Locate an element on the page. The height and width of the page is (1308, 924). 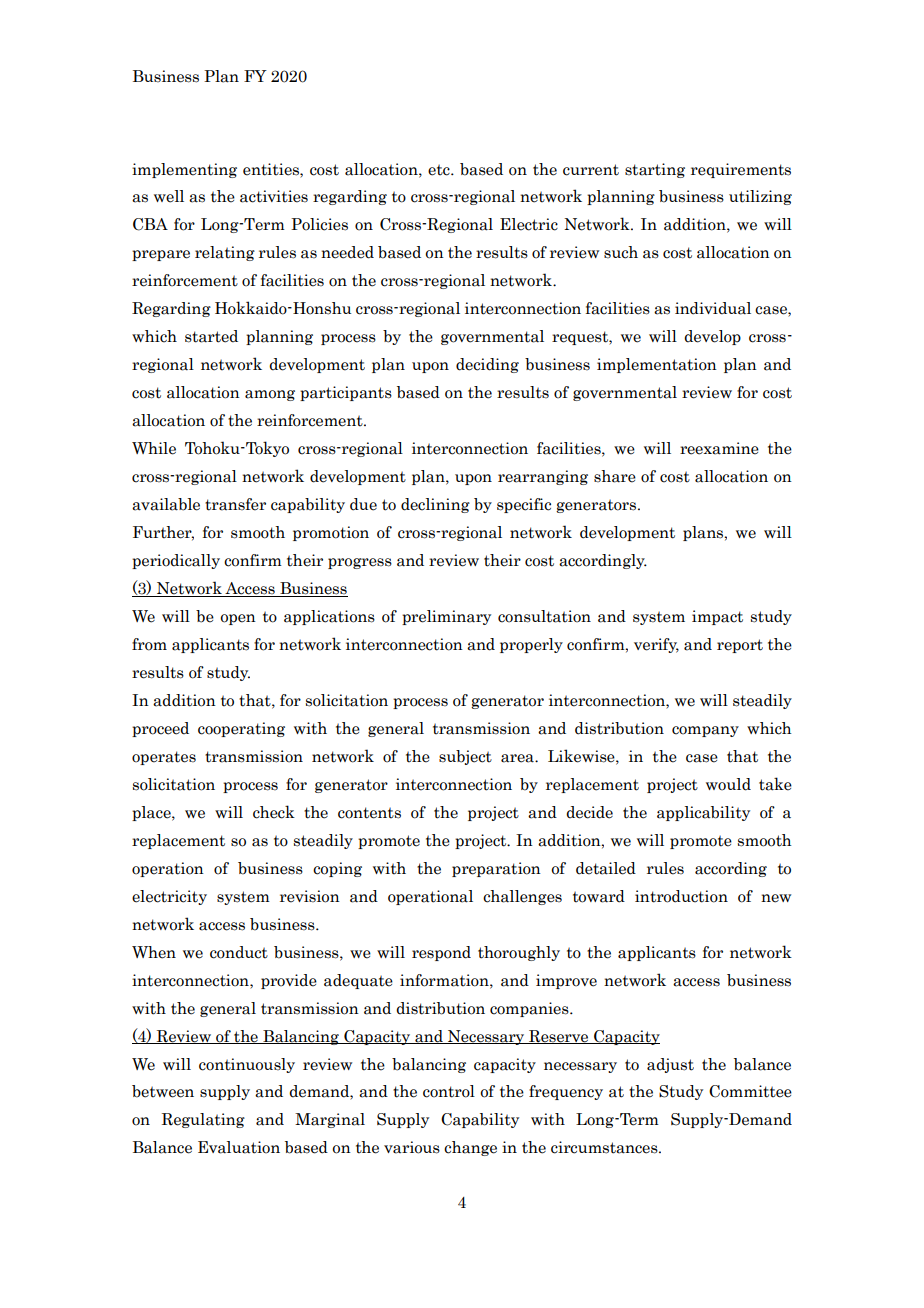
Committee is located at coordinates (750, 1091).
